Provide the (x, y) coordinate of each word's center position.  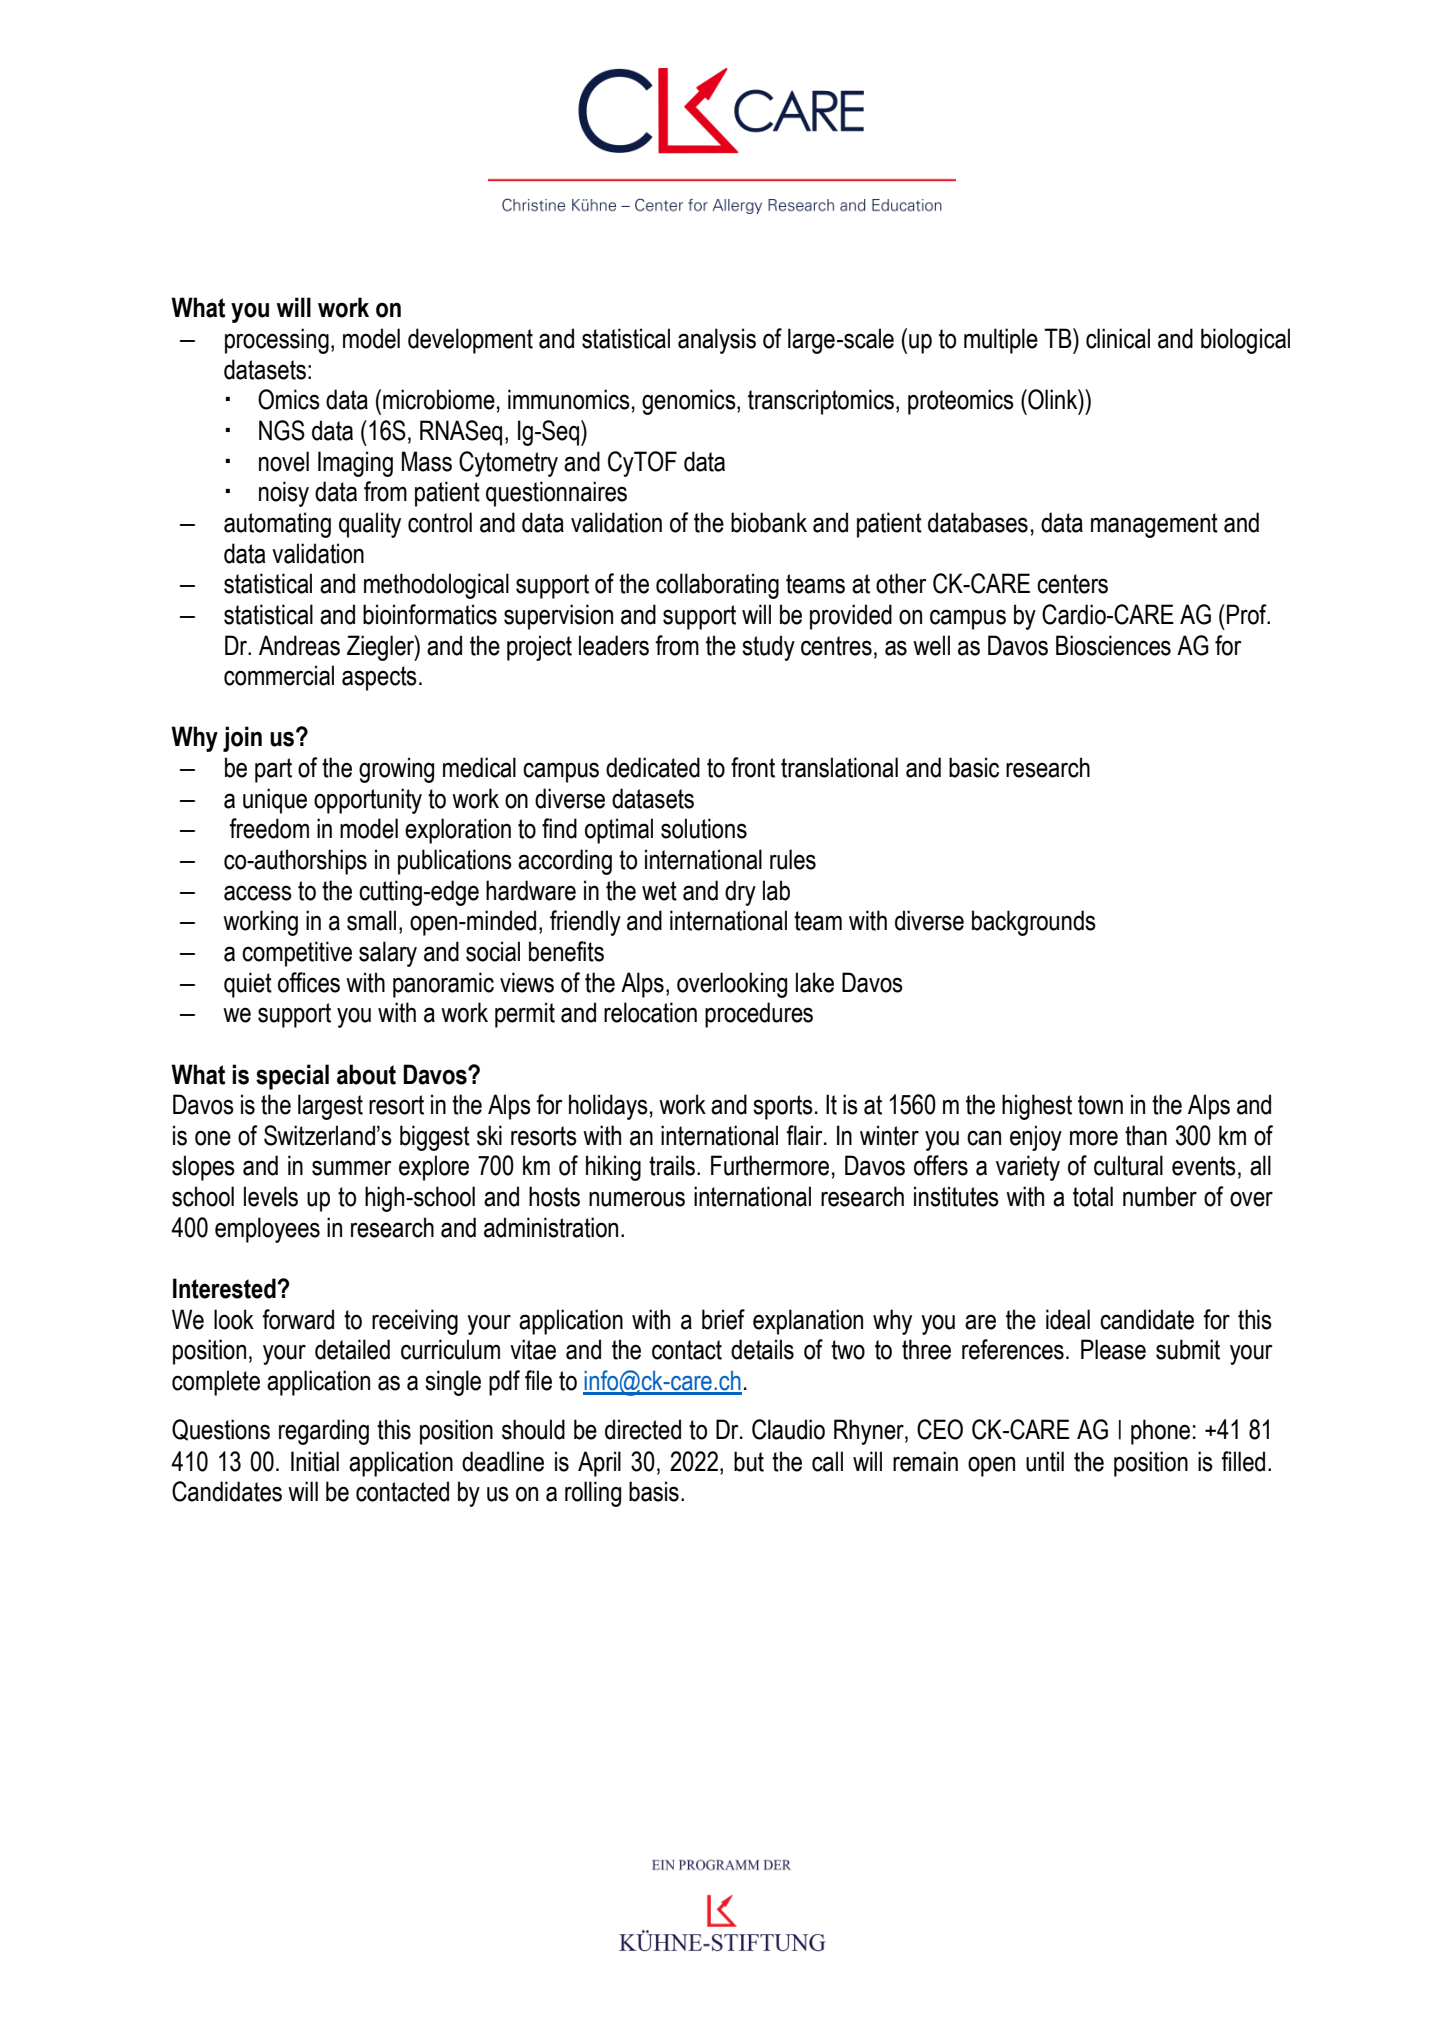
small (371, 920)
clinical (1118, 338)
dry (740, 893)
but (749, 1461)
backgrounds (1034, 923)
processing (277, 341)
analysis (717, 341)
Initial (315, 1461)
